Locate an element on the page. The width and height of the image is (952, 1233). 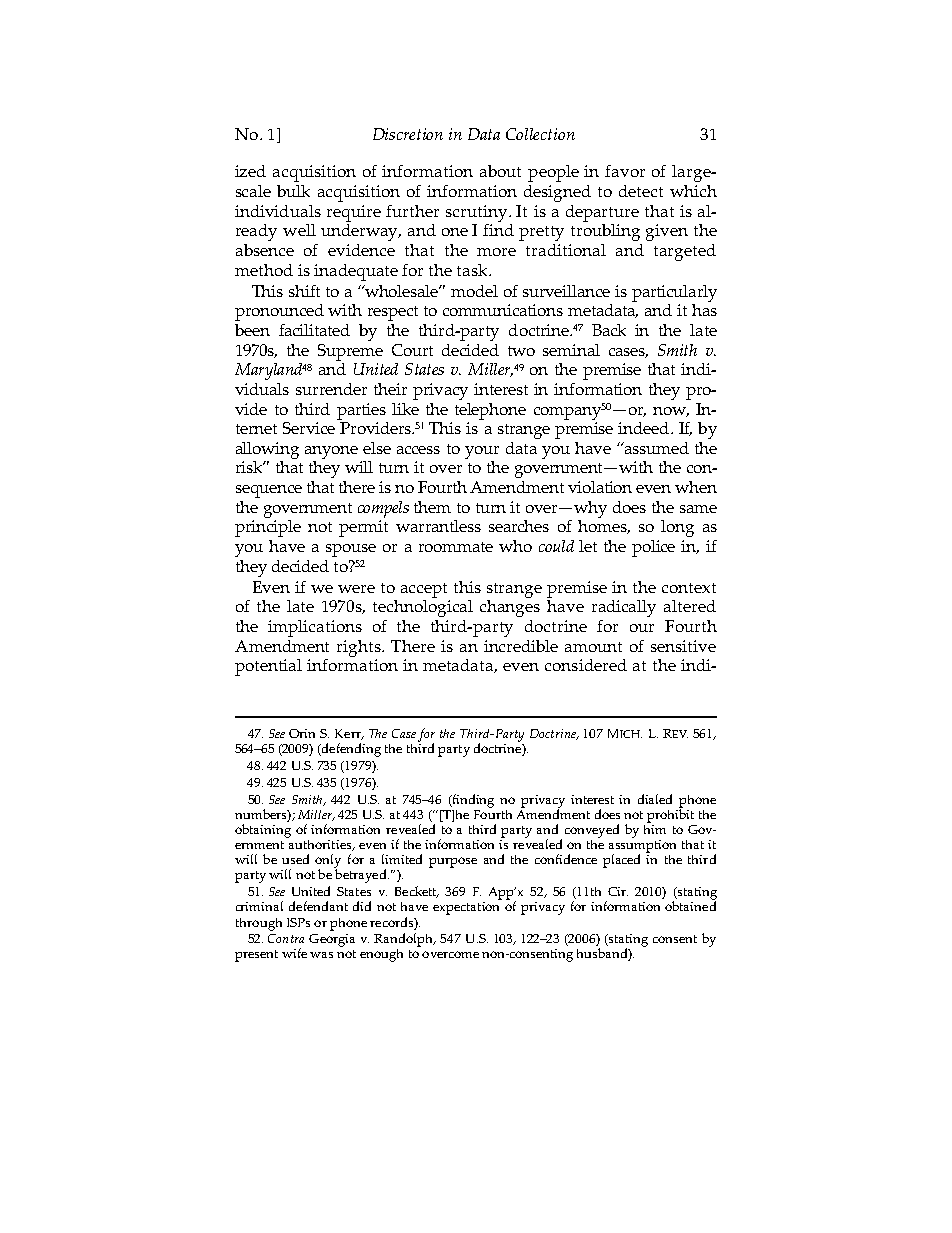
about is located at coordinates (500, 171).
